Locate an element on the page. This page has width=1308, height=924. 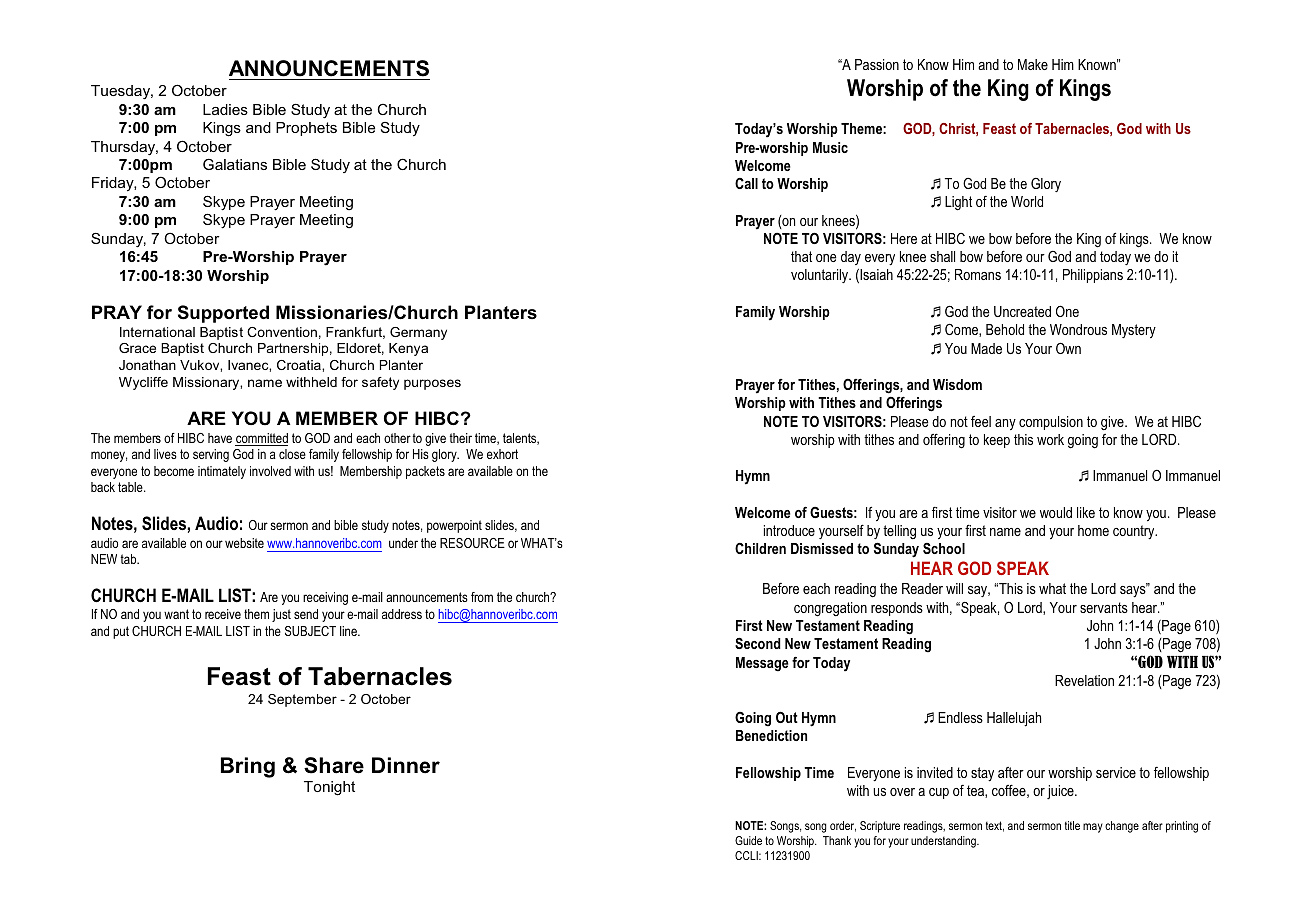
Make is located at coordinates (1033, 64).
